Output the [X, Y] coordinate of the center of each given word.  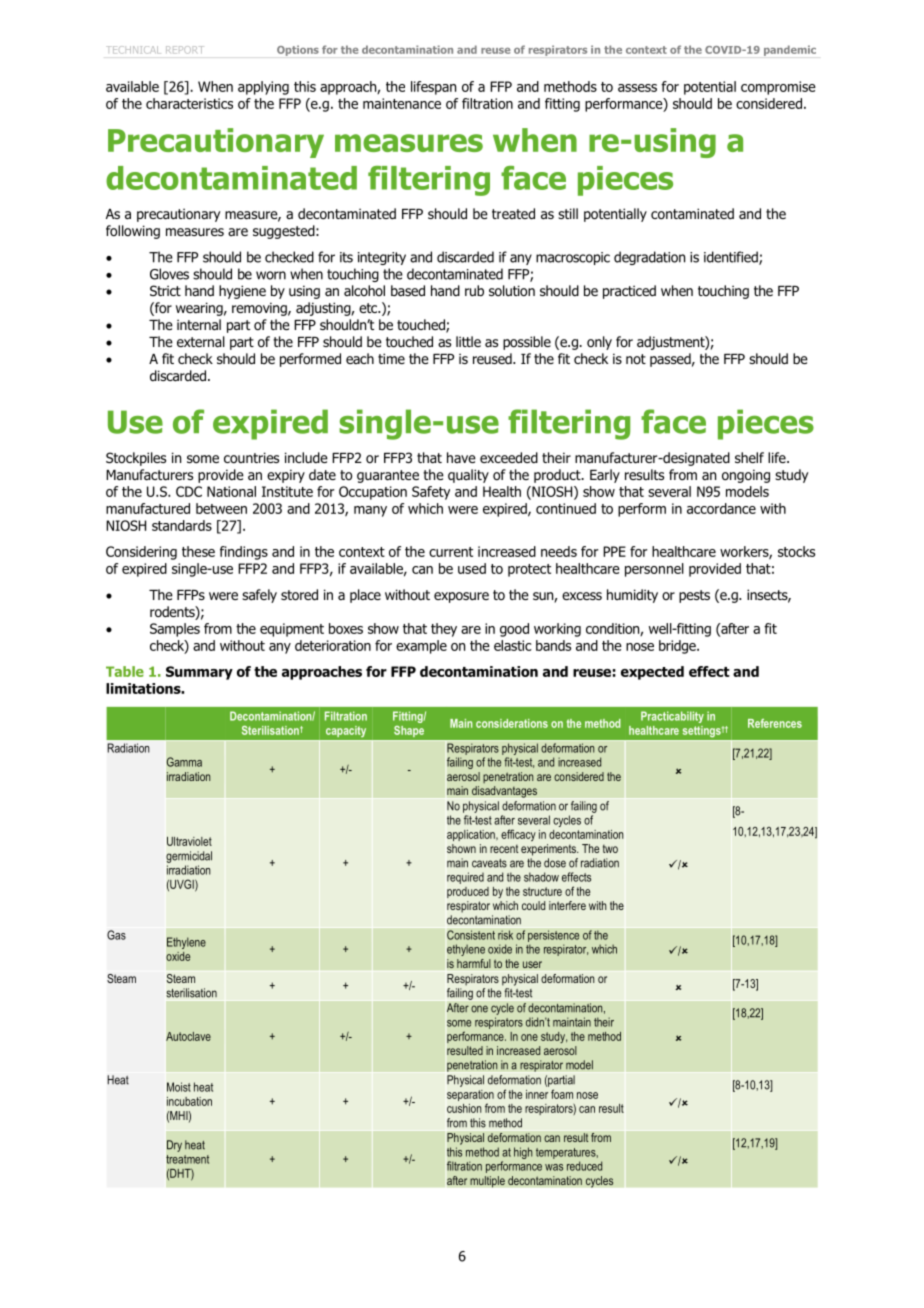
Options [298, 50]
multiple [487, 1182]
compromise [778, 88]
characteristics [189, 103]
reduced [584, 1166]
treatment [187, 1159]
